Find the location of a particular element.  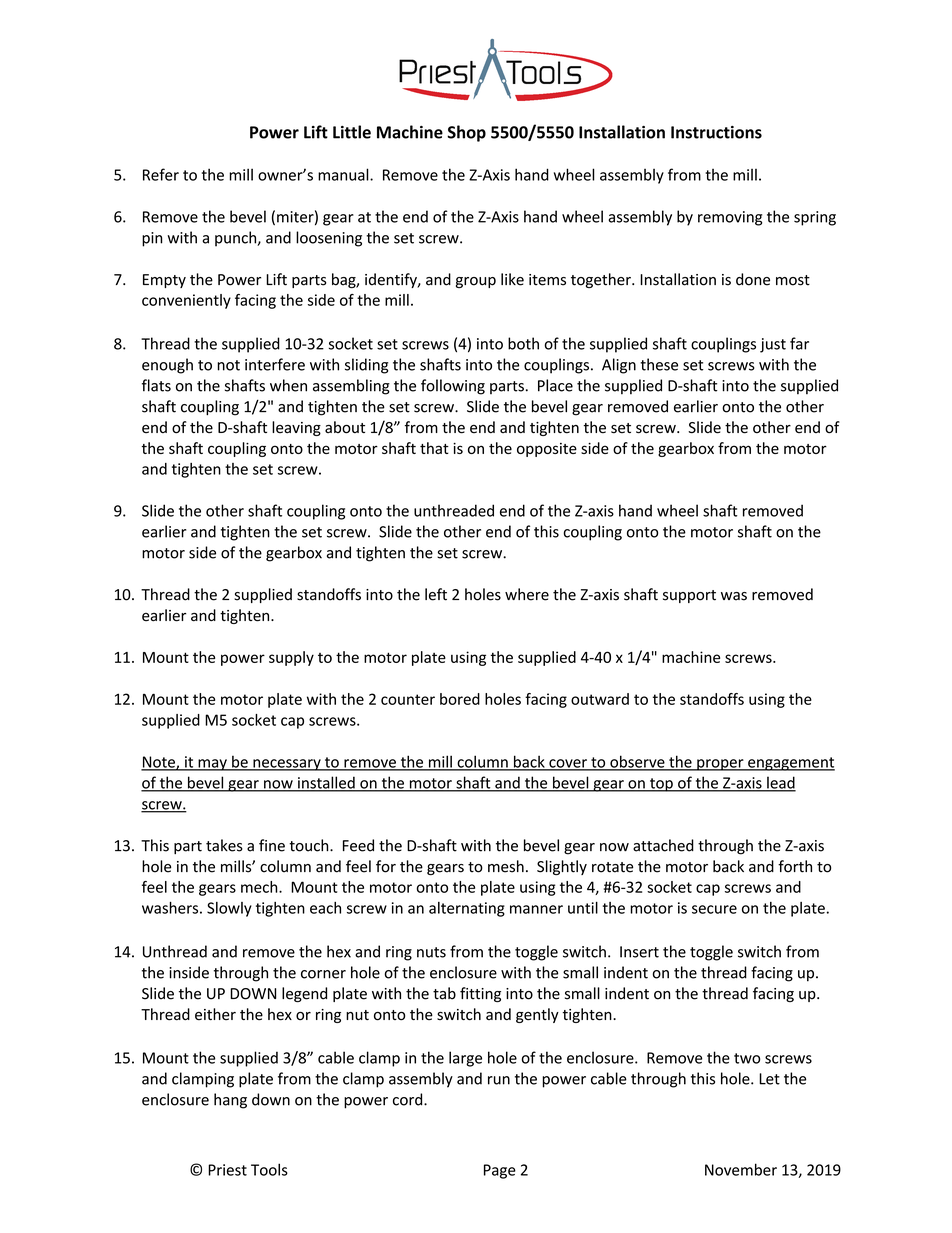

Refer is located at coordinates (161, 174).
